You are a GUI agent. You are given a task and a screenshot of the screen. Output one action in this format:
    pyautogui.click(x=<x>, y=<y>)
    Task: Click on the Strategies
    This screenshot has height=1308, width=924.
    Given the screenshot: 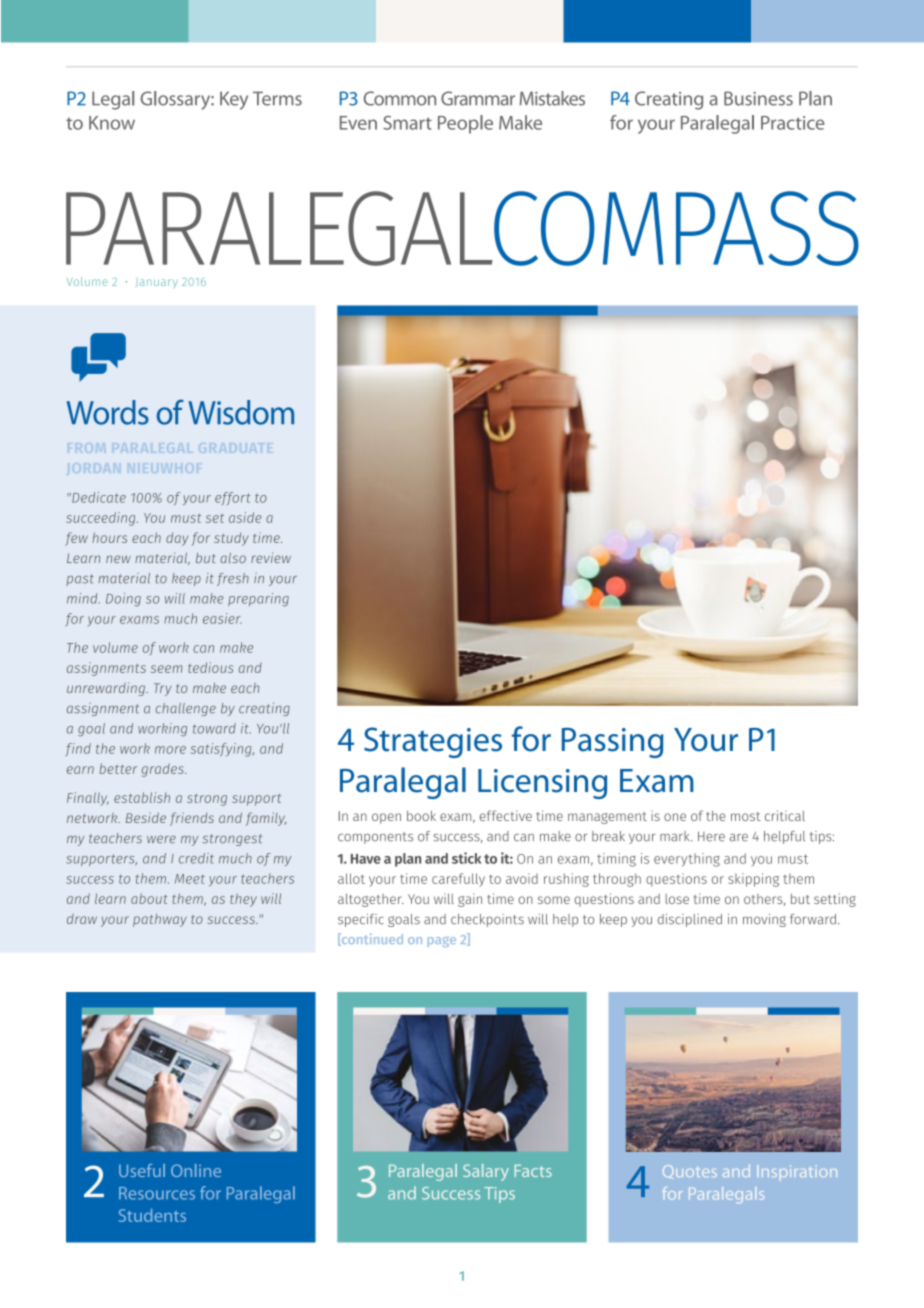 What is the action you would take?
    pyautogui.click(x=433, y=742)
